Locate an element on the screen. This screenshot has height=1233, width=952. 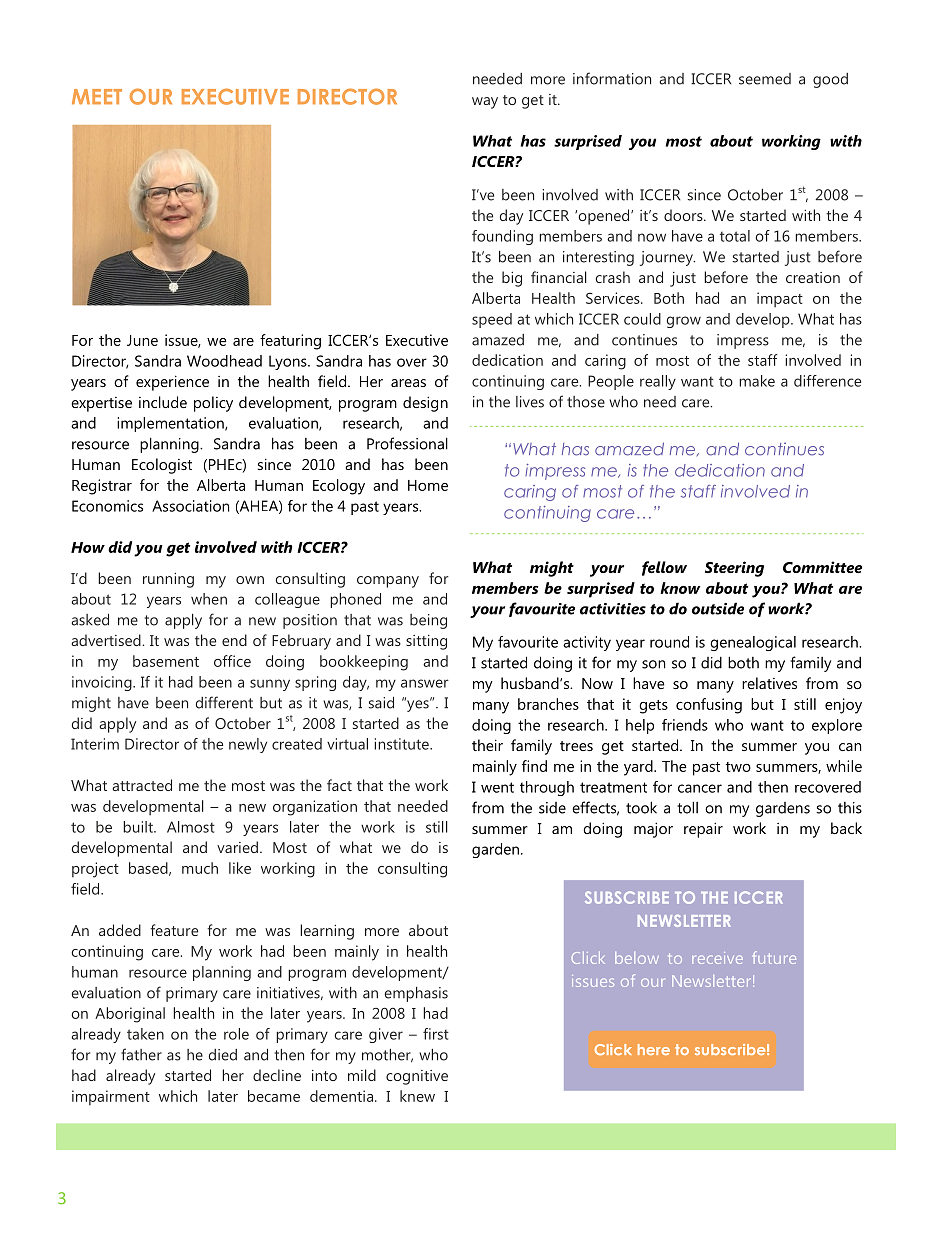
design is located at coordinates (425, 404).
